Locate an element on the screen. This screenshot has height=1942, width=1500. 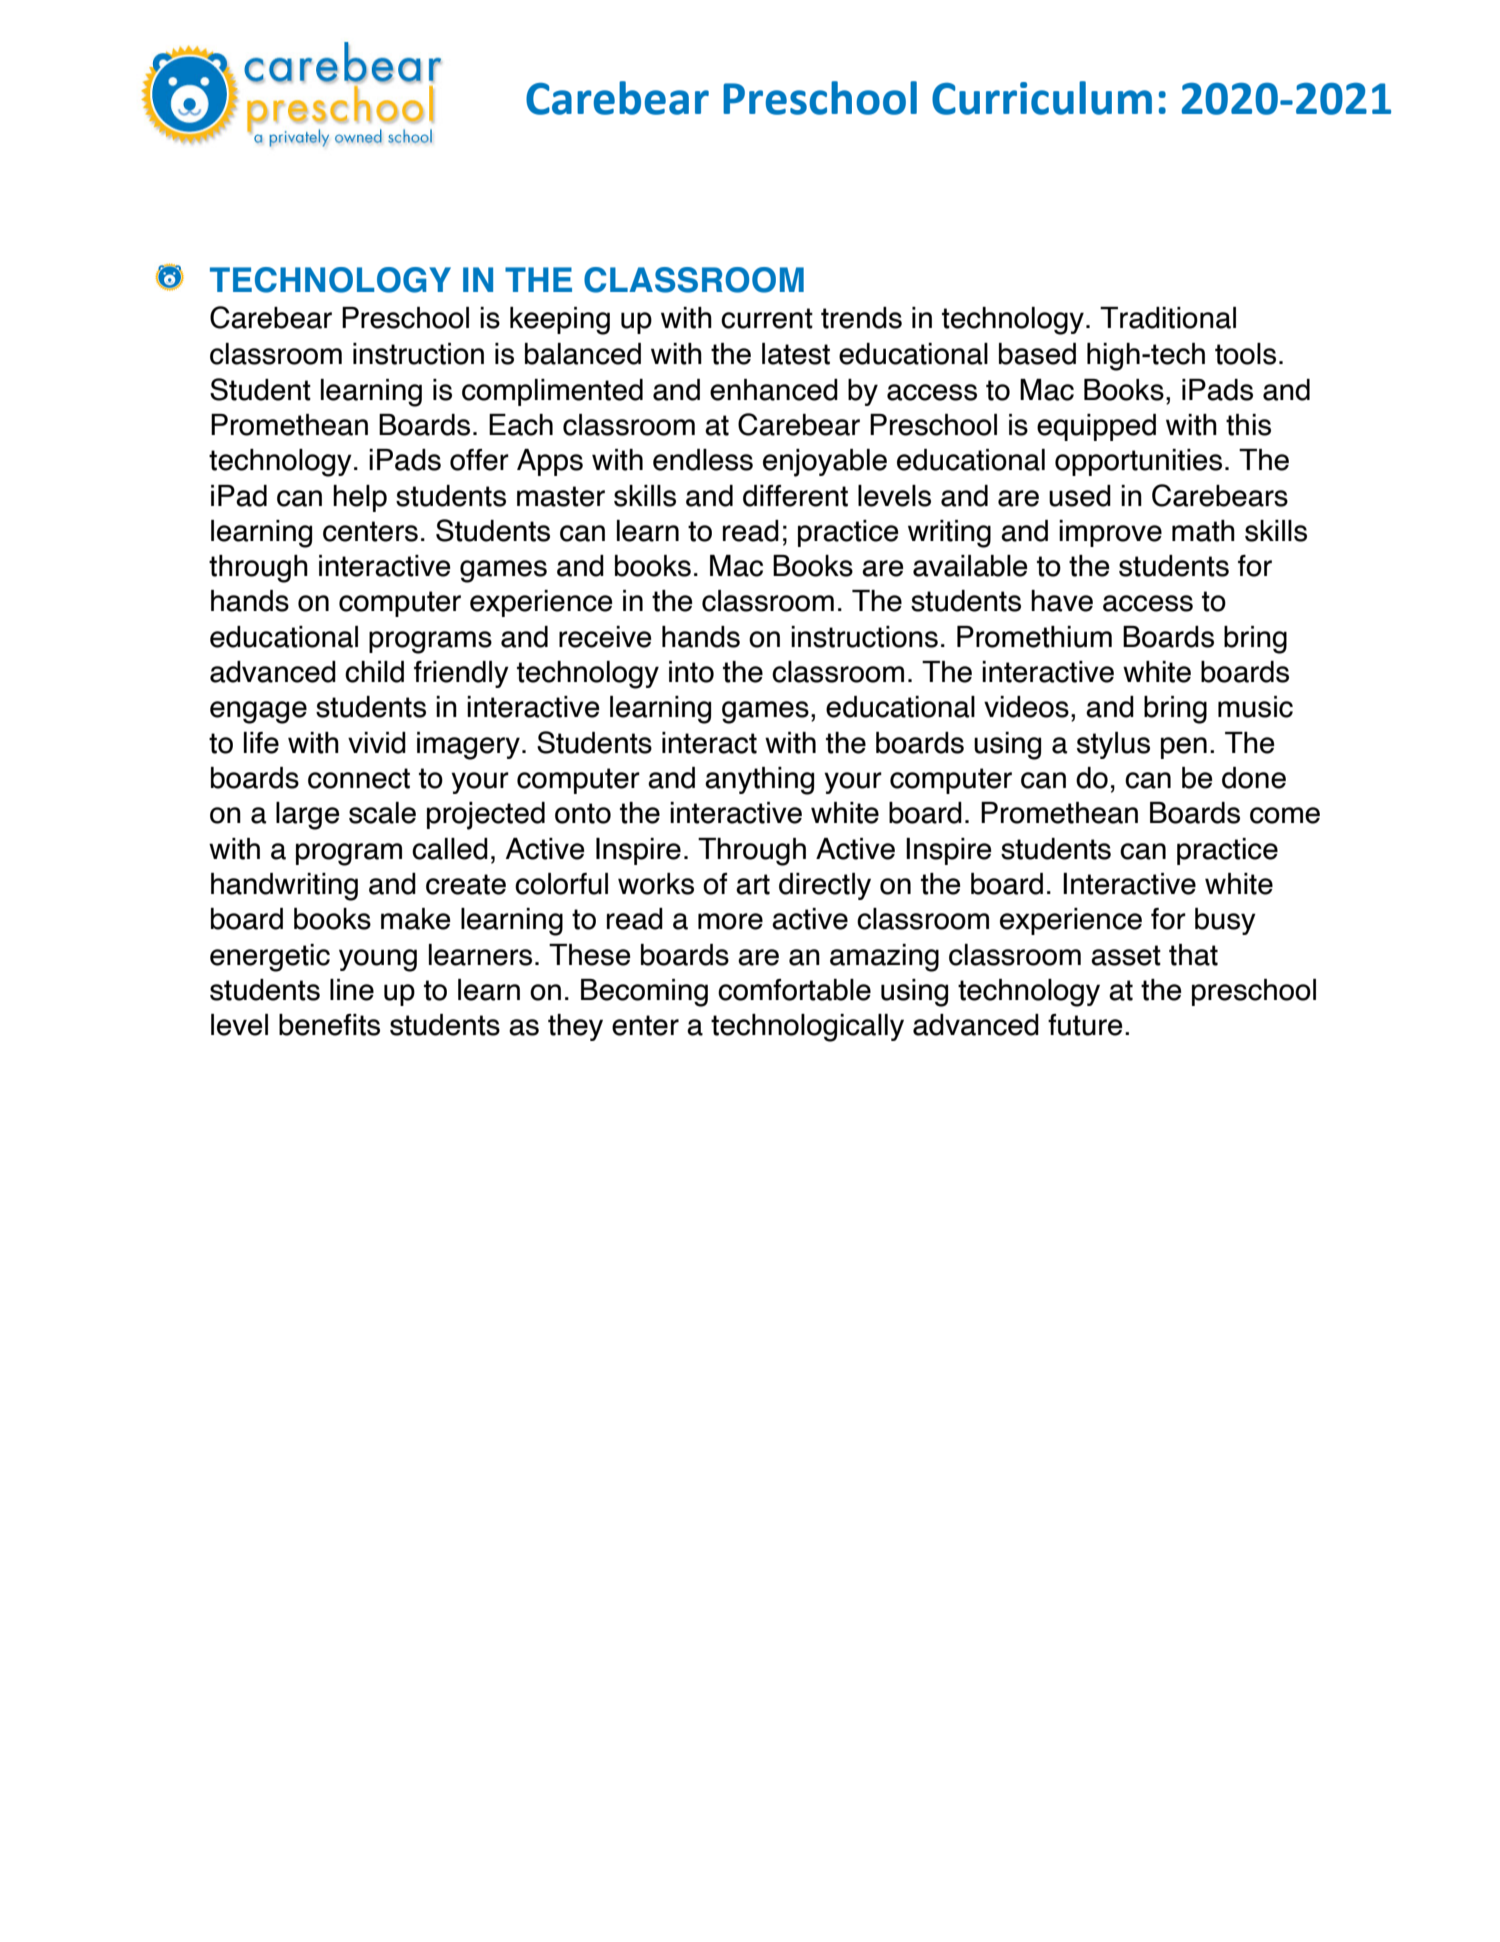
latest is located at coordinates (796, 354).
